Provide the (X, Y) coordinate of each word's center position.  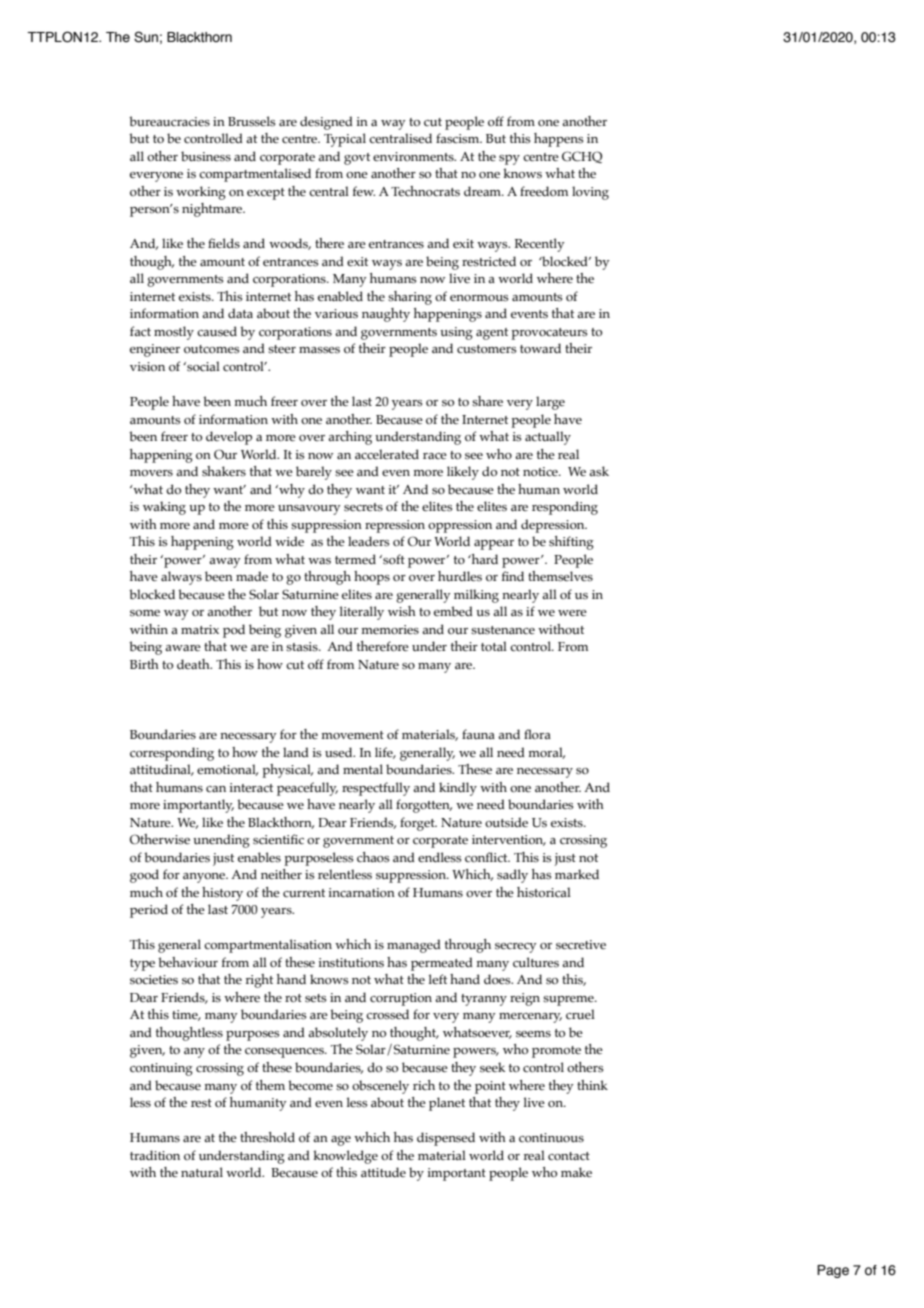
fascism (459, 138)
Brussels (251, 121)
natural (202, 1172)
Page (833, 1271)
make (576, 1172)
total (494, 646)
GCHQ (582, 157)
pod (234, 631)
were (572, 613)
